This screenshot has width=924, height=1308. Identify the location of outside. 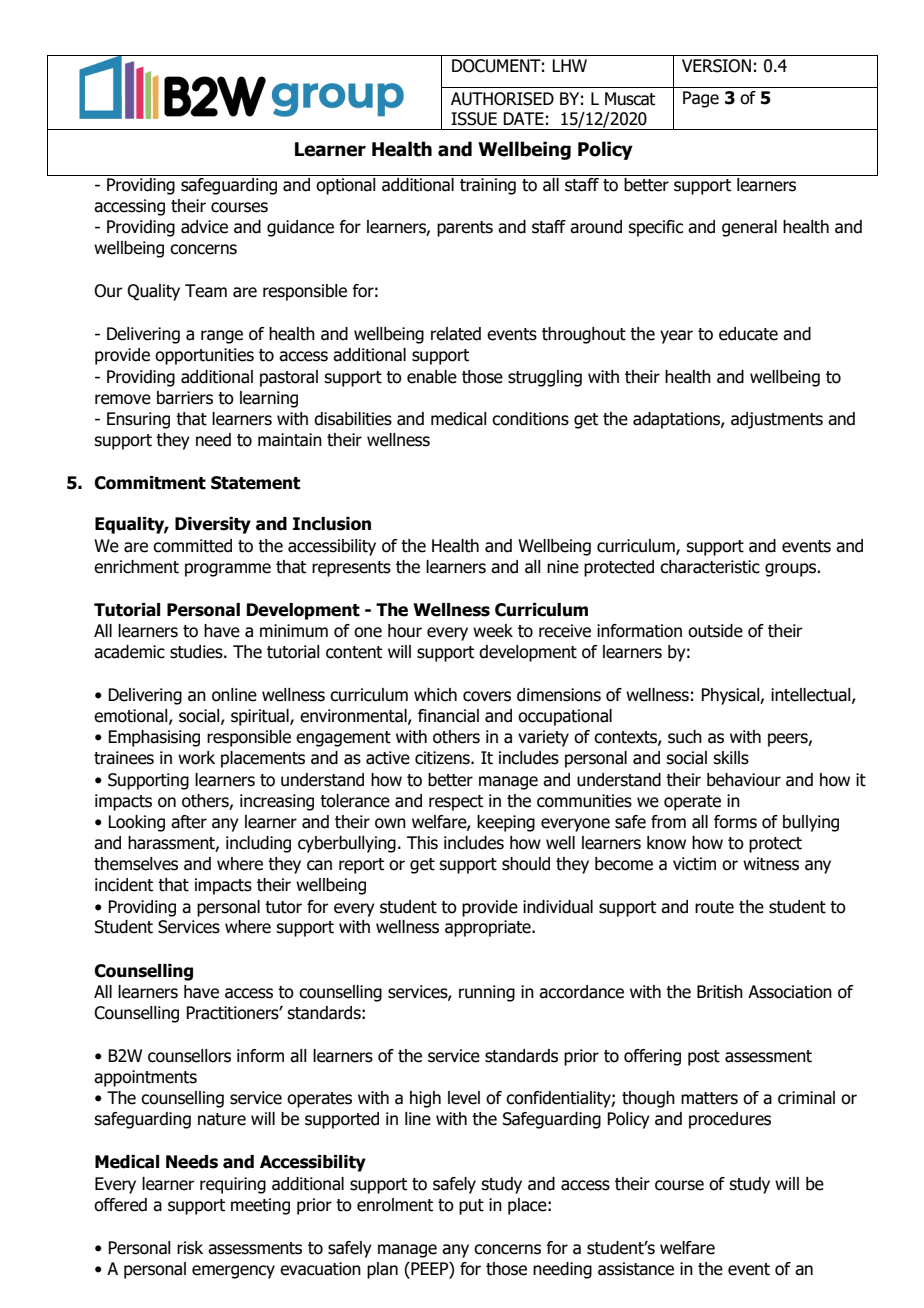
(715, 631).
